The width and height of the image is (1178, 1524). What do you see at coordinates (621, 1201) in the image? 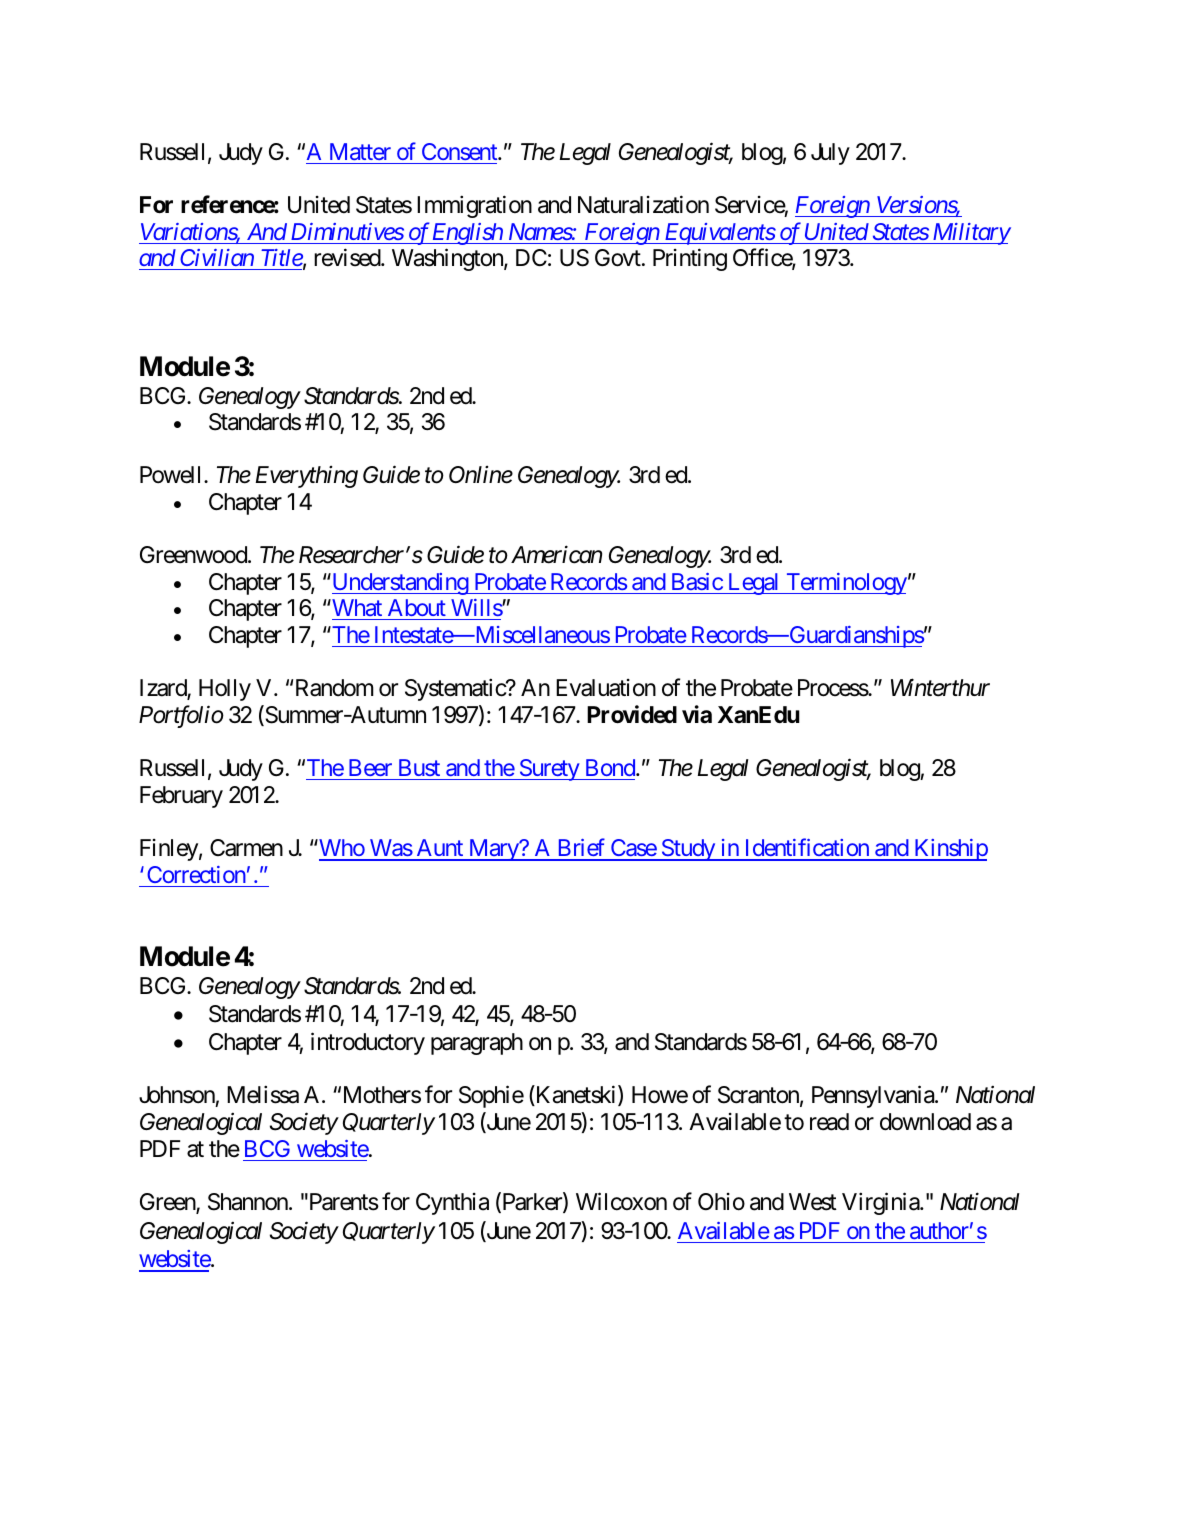
I see `Wilcoxon` at bounding box center [621, 1201].
